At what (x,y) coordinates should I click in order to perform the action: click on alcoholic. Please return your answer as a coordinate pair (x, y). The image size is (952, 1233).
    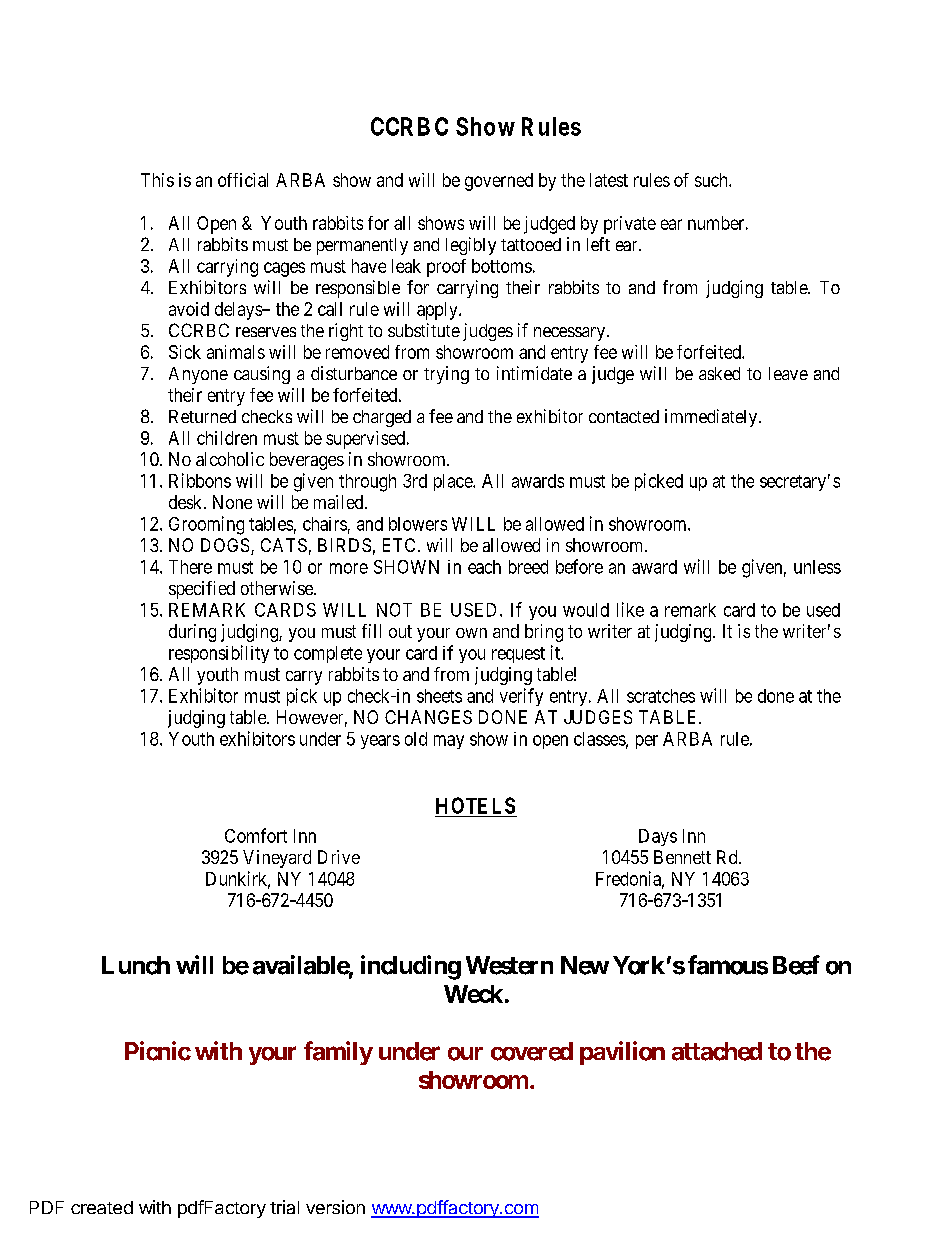
    Looking at the image, I should click on (230, 459).
